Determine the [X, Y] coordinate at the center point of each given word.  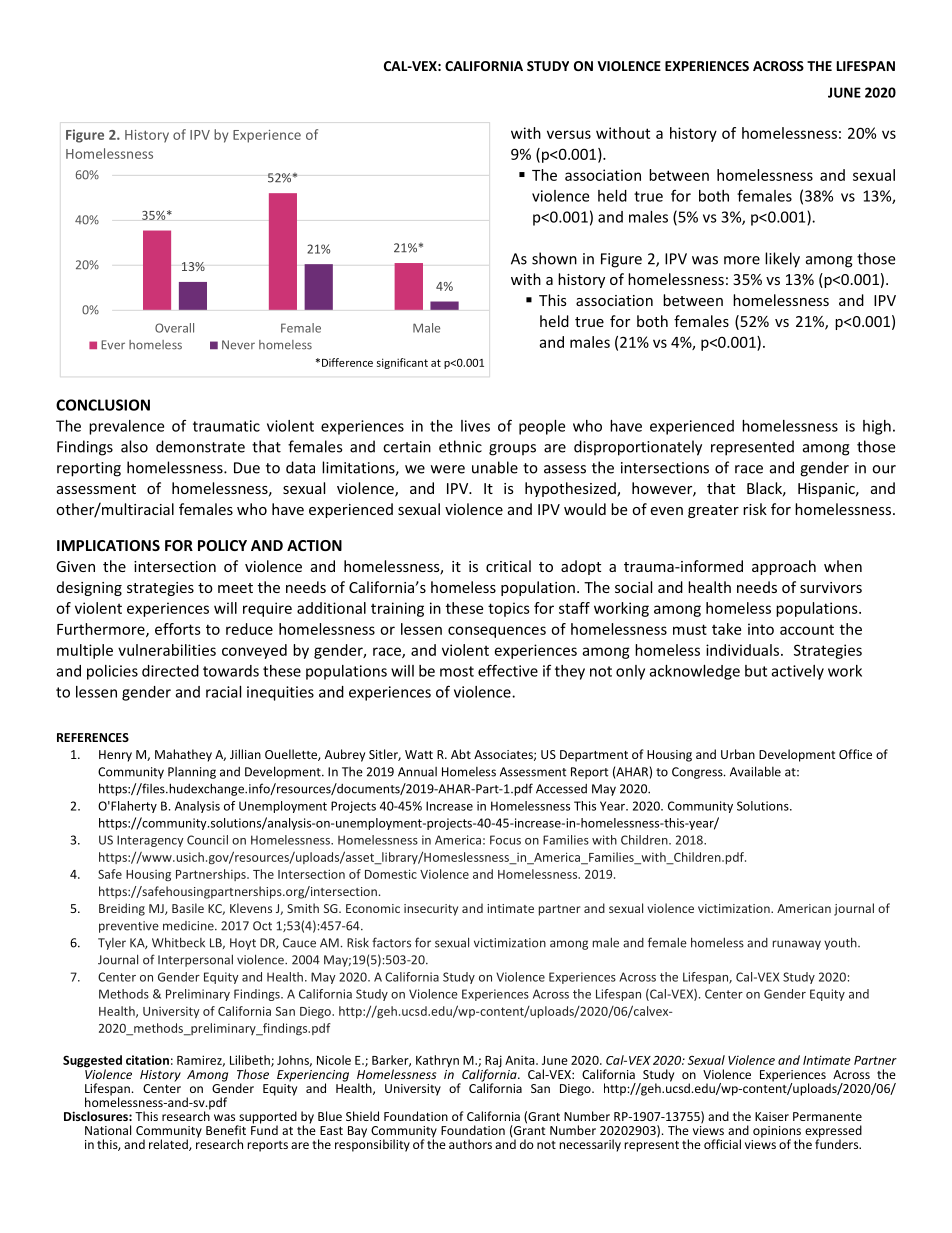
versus [569, 134]
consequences [497, 632]
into [761, 629]
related [169, 1145]
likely [782, 260]
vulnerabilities [167, 650]
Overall [174, 328]
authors [470, 1144]
